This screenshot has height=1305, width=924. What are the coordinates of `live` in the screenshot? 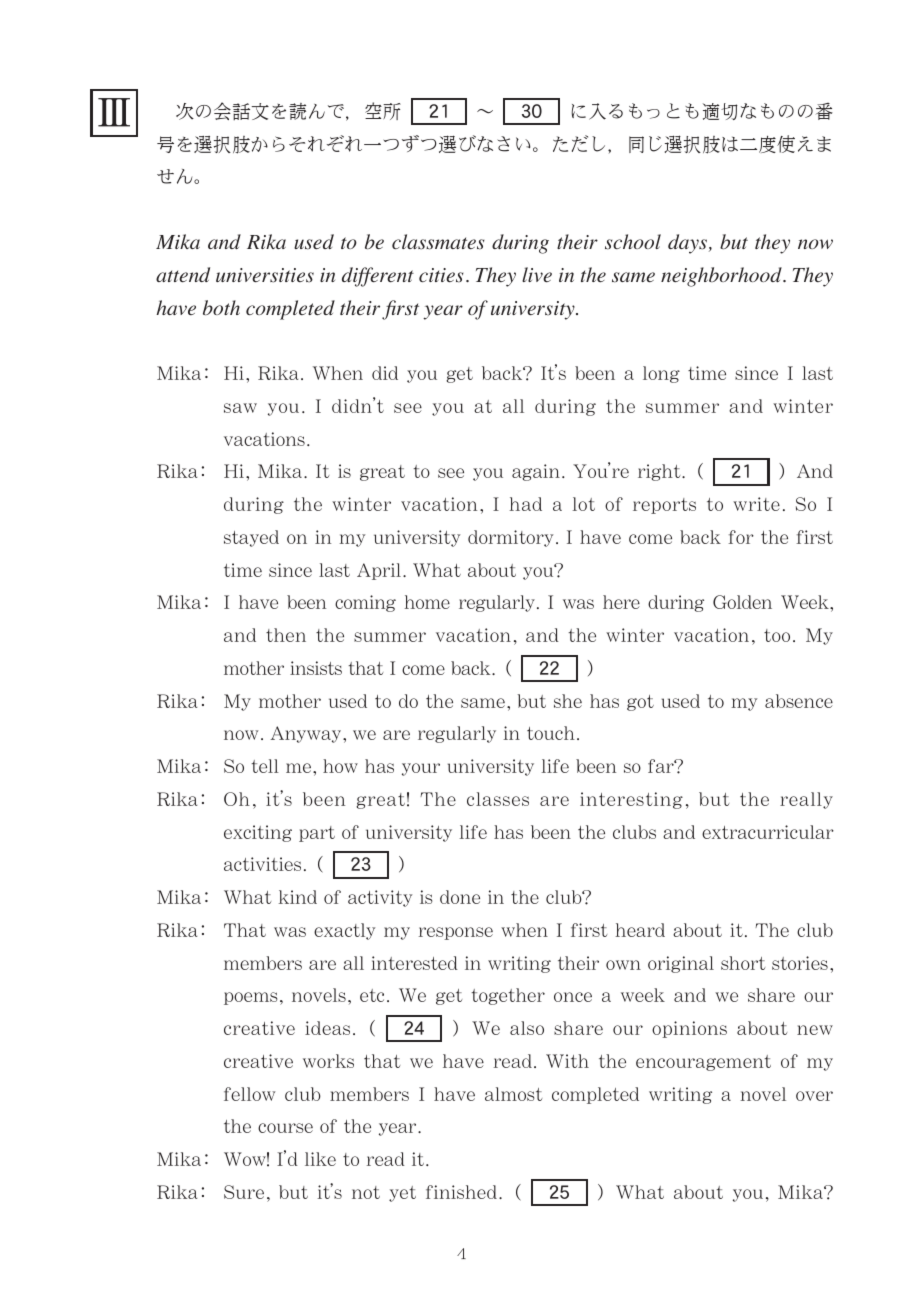 It's located at (537, 274).
